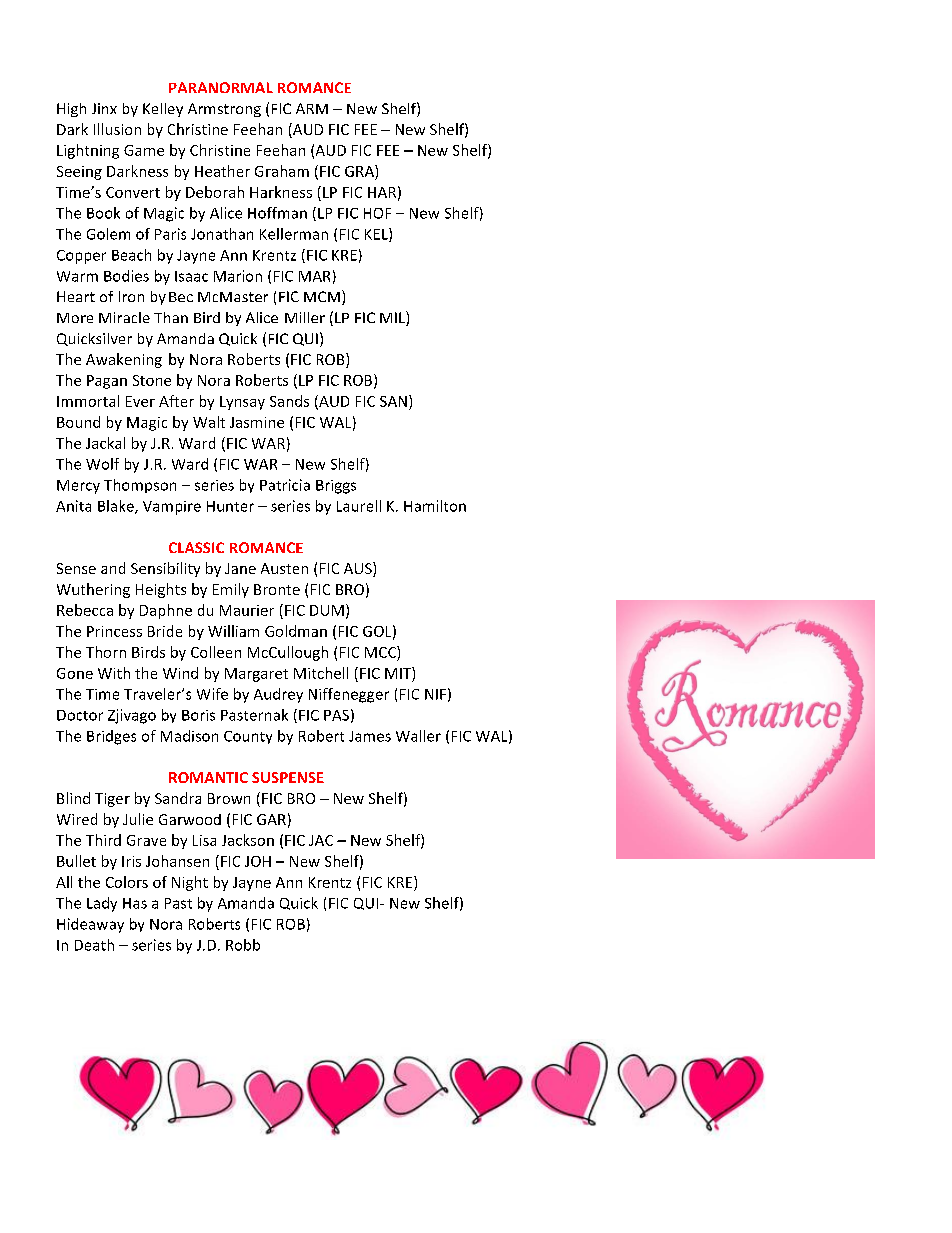 The image size is (952, 1233). I want to click on Miller, so click(305, 317).
